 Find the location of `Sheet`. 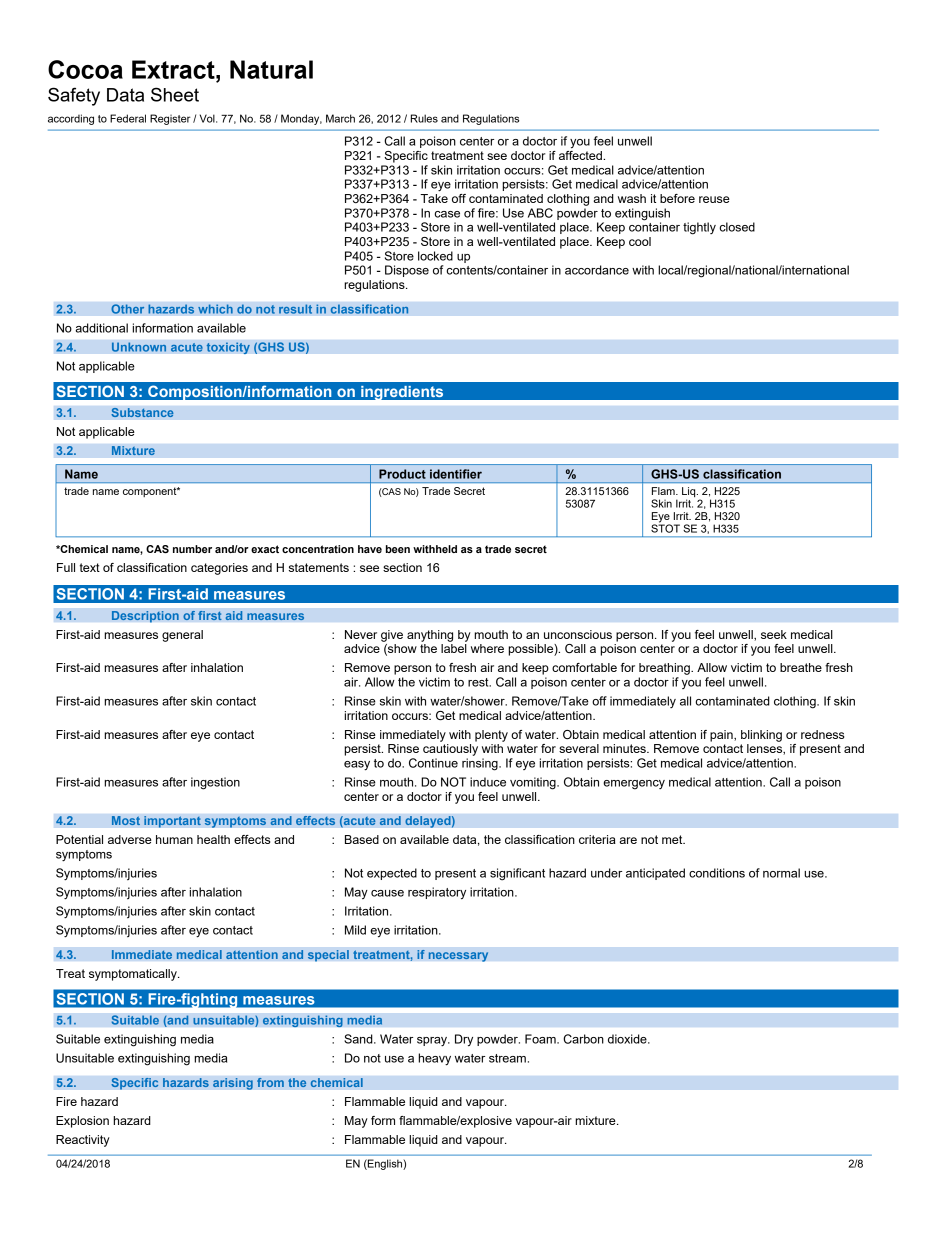

Sheet is located at coordinates (175, 94).
